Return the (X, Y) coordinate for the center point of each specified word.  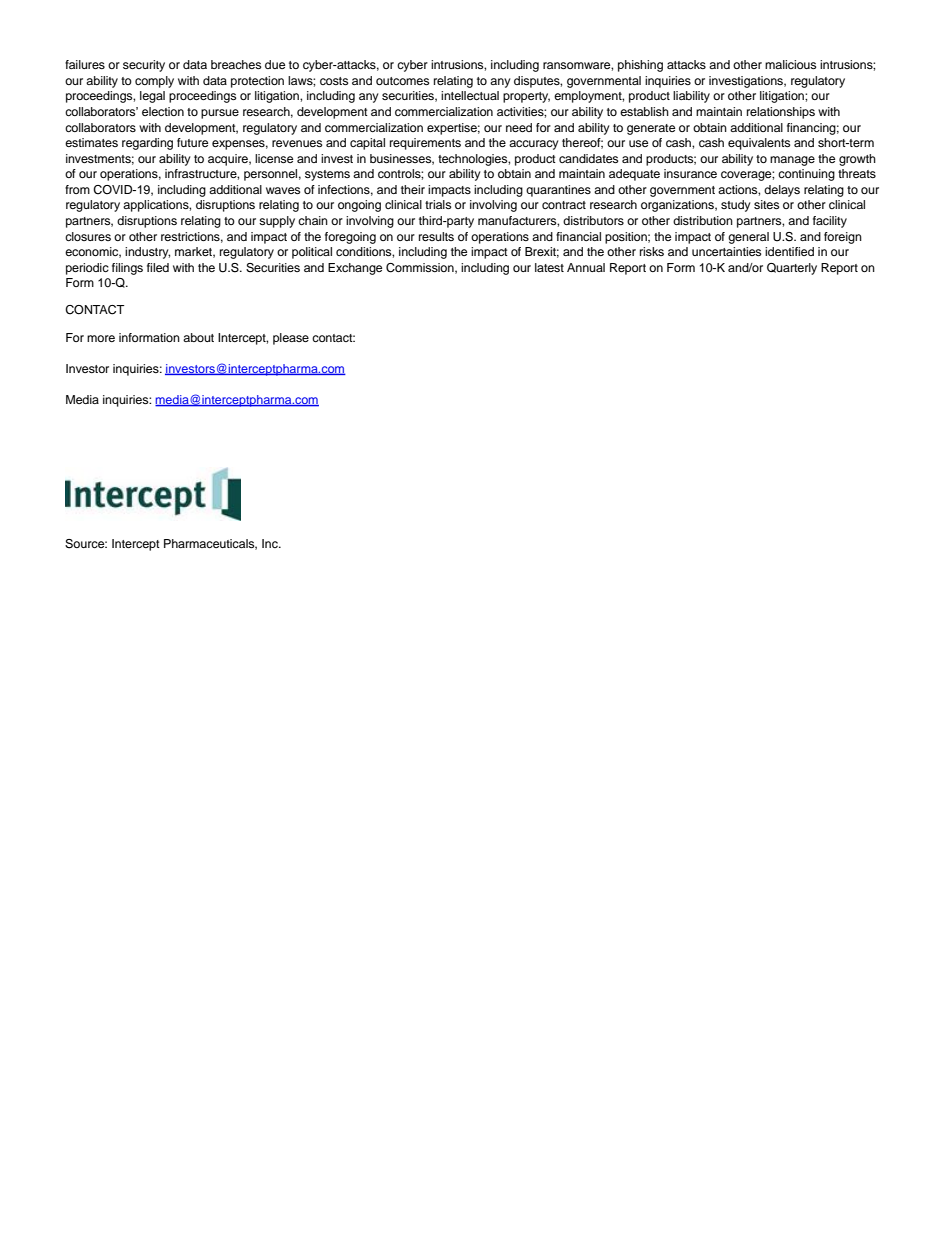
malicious (790, 64)
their (413, 189)
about (198, 337)
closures (88, 236)
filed (158, 267)
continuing (806, 175)
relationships (781, 113)
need (519, 127)
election (163, 111)
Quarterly (792, 269)
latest (549, 267)
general (748, 238)
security (144, 66)
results (436, 236)
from (77, 189)
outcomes (402, 81)
